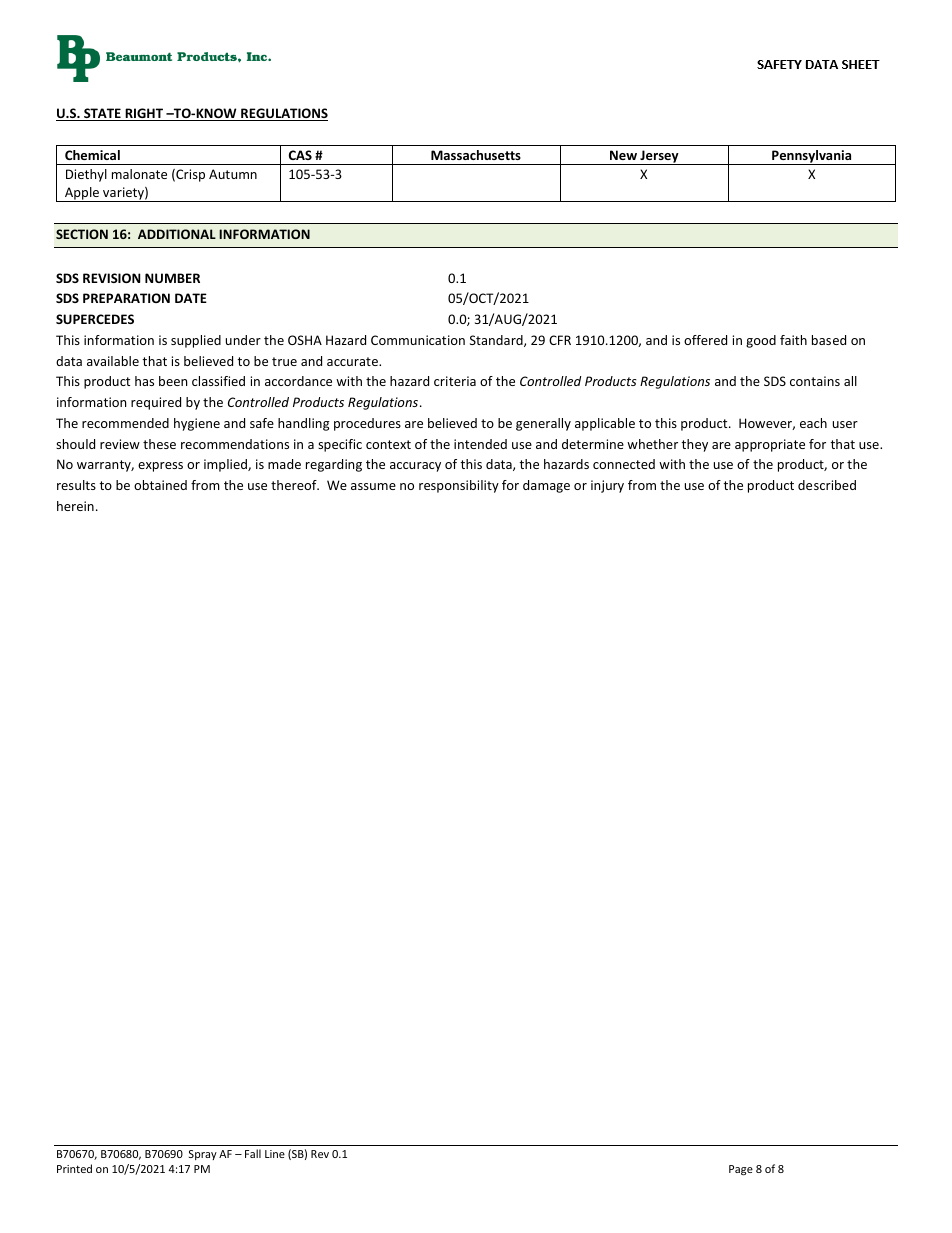 This document has width=952, height=1233. I want to click on described, so click(827, 485).
